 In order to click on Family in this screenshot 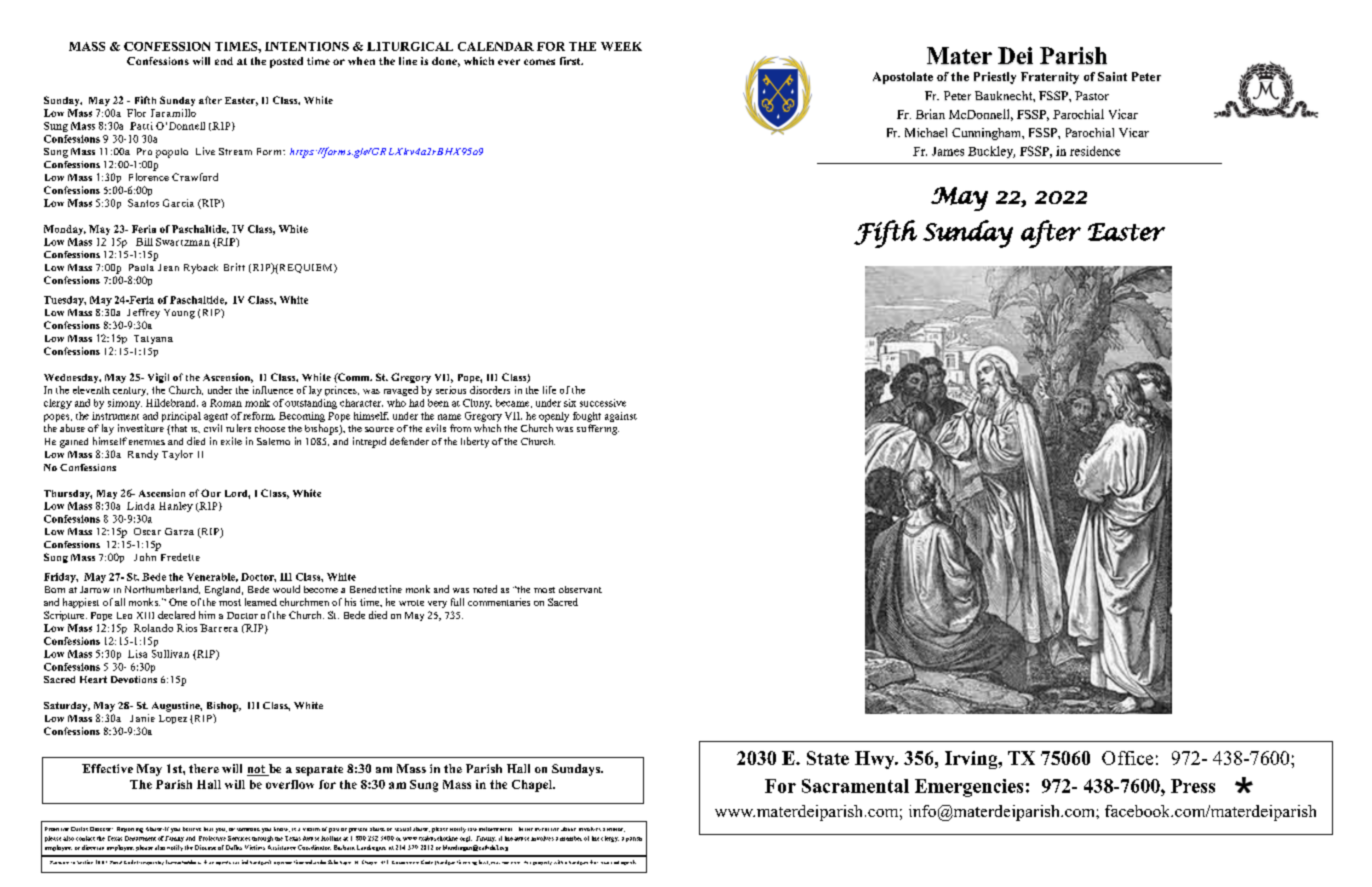, I will do `click(174, 839)`.
